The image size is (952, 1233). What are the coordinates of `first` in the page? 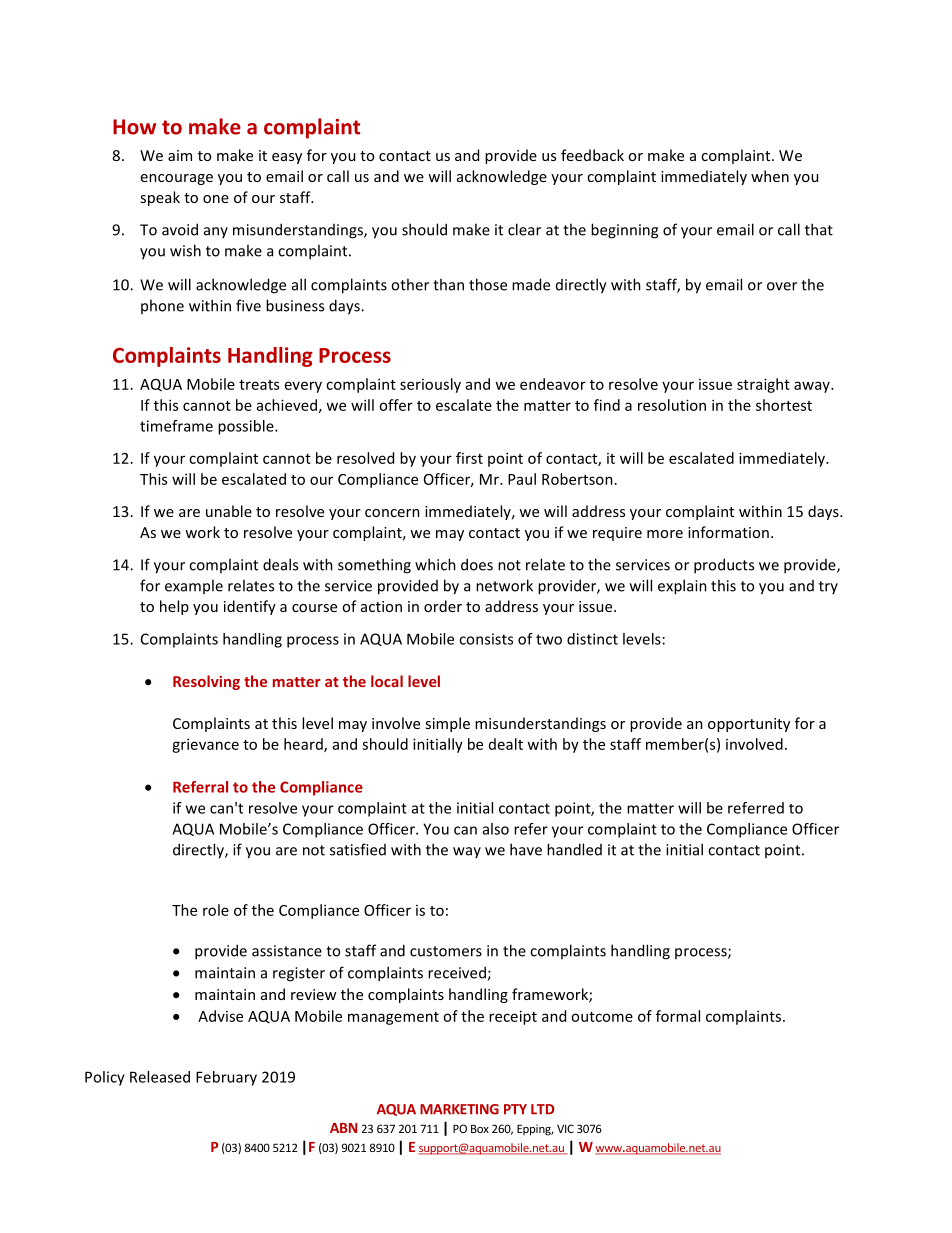 It's located at (469, 458).
